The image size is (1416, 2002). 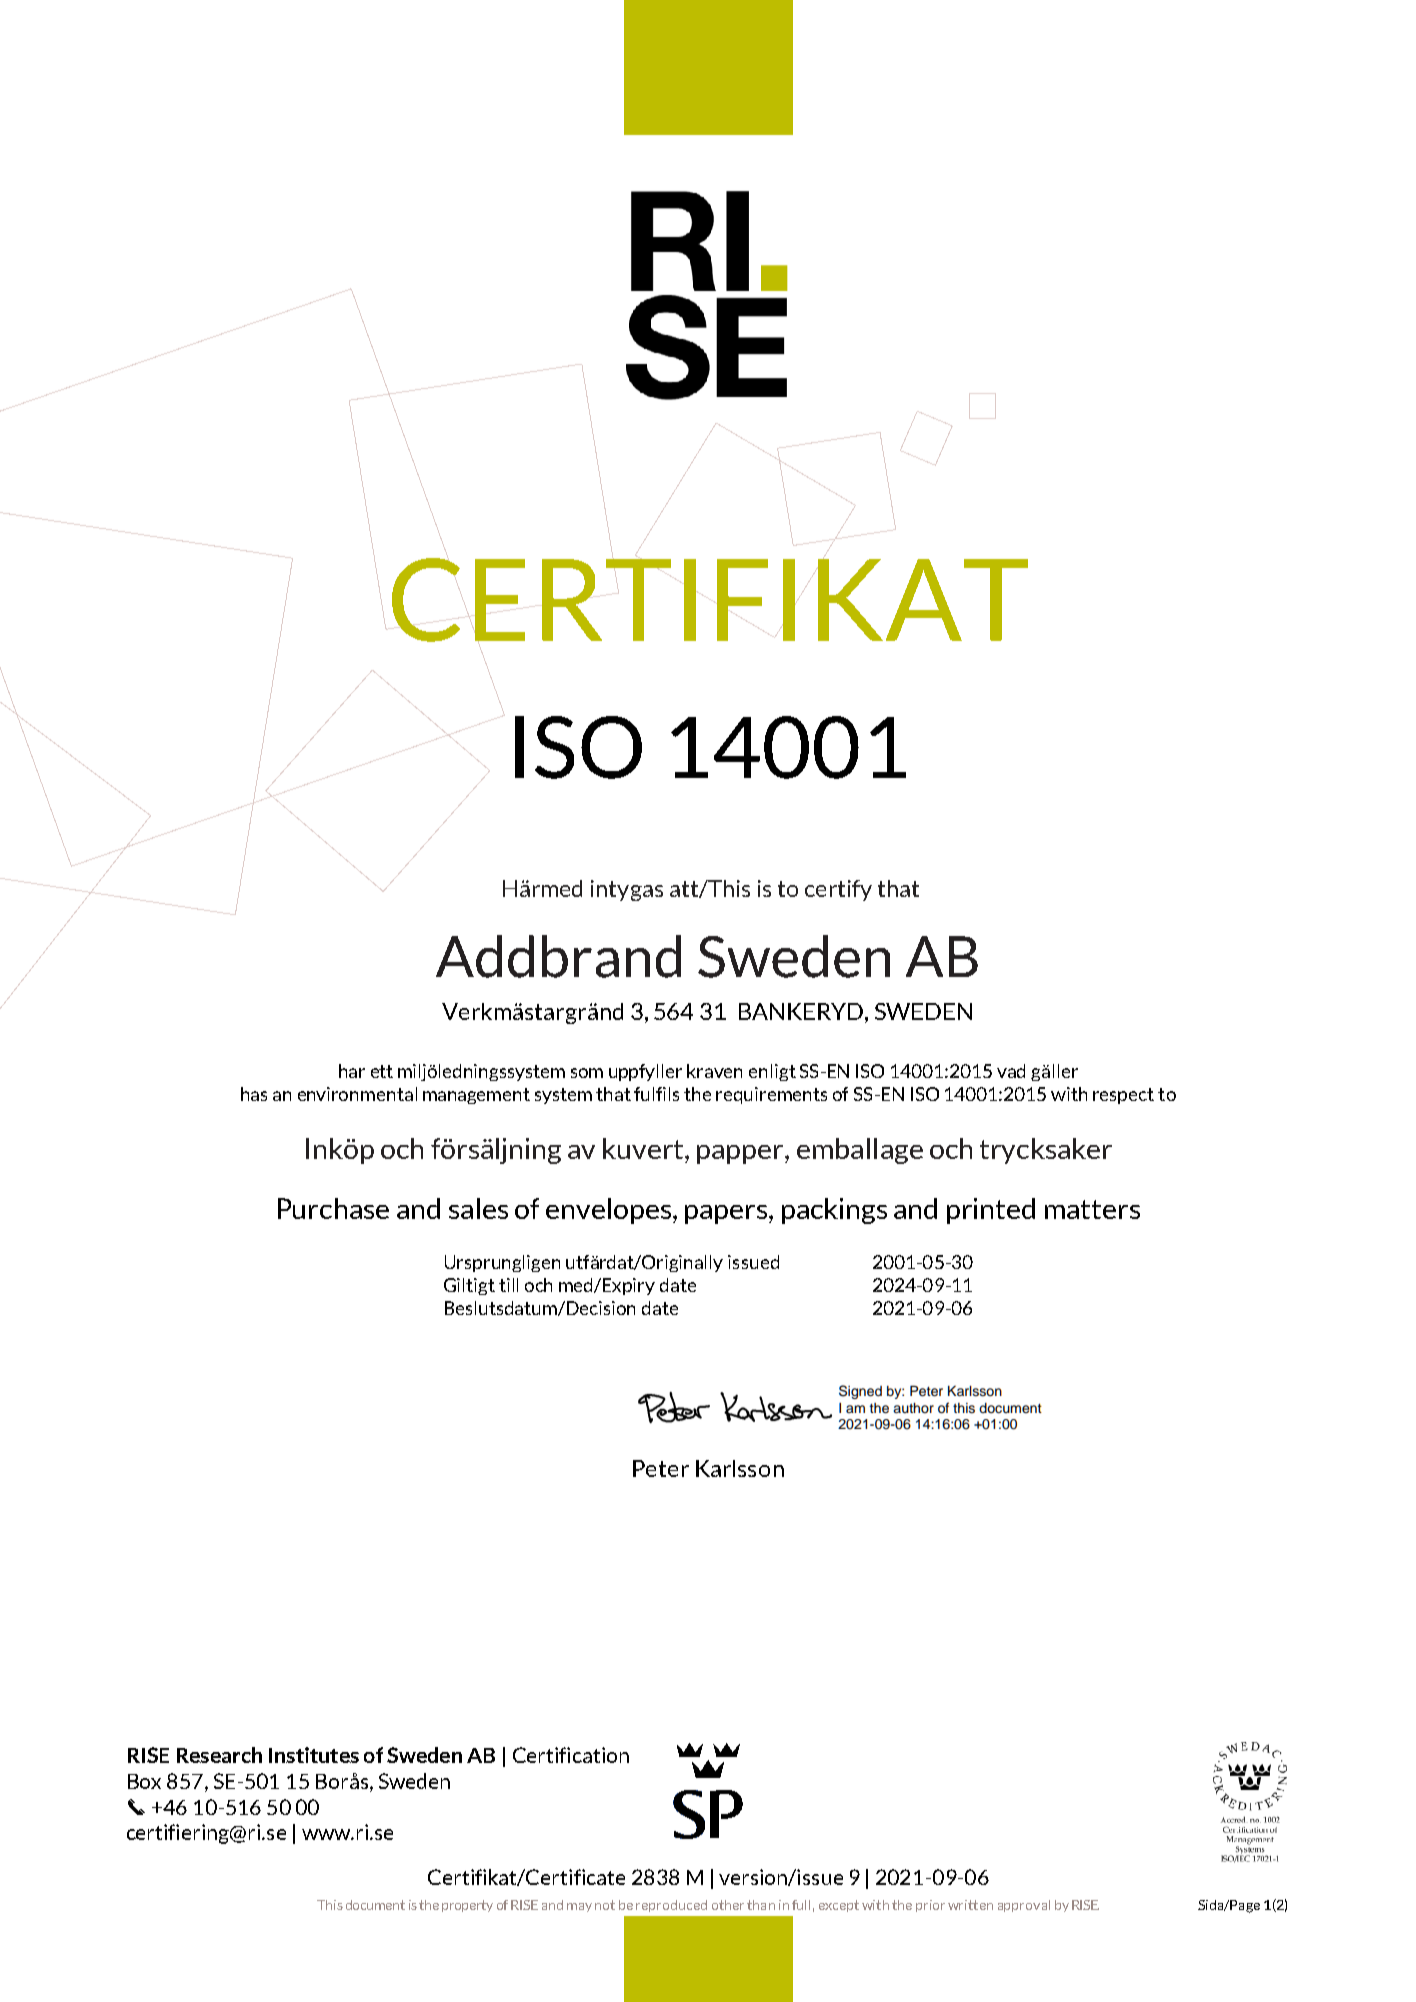 I want to click on Certification, so click(x=571, y=1755).
